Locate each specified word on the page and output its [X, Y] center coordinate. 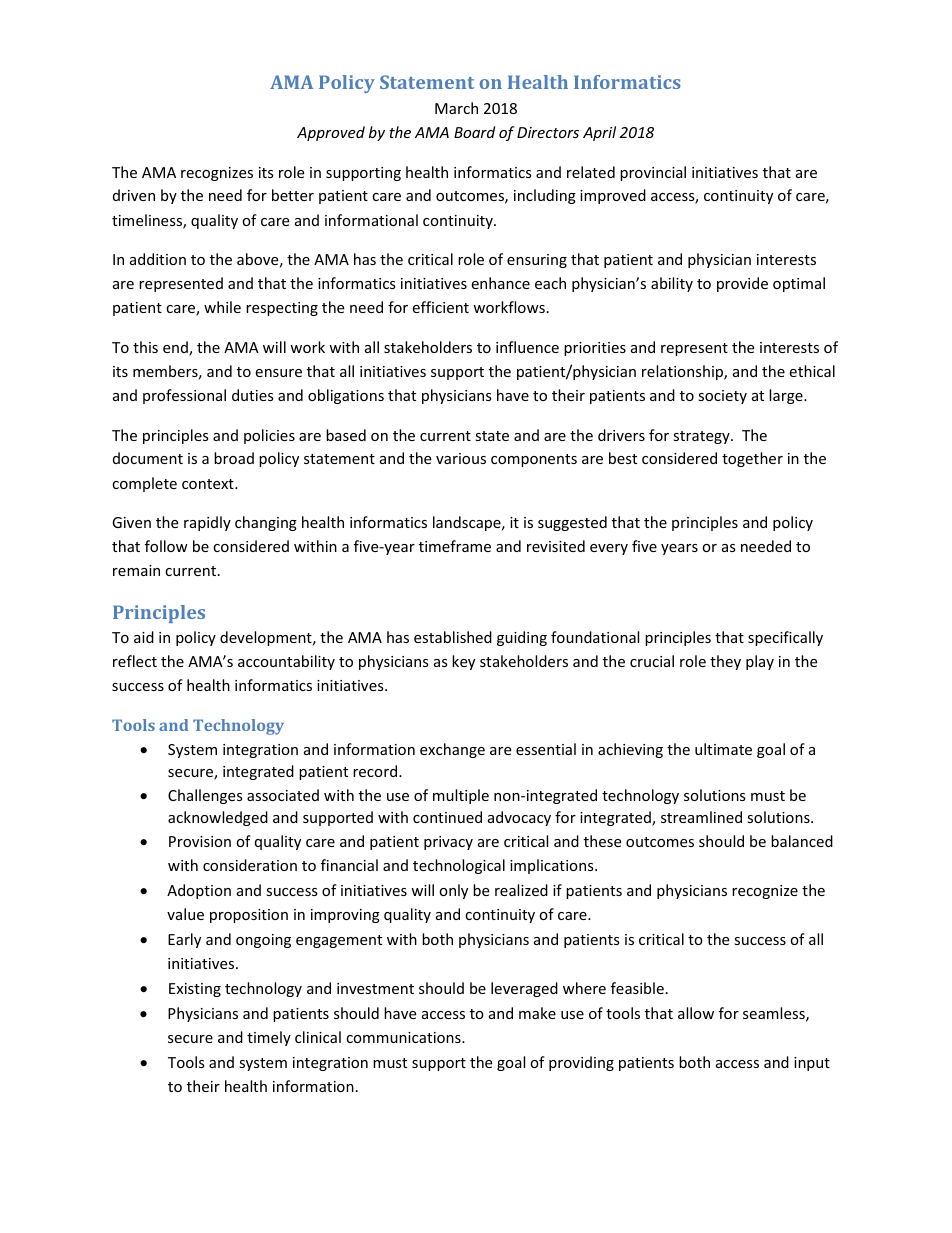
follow [166, 546]
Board [474, 132]
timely [269, 1038]
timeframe [455, 546]
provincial [653, 173]
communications [404, 1037]
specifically [785, 638]
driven [134, 195]
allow [696, 1013]
